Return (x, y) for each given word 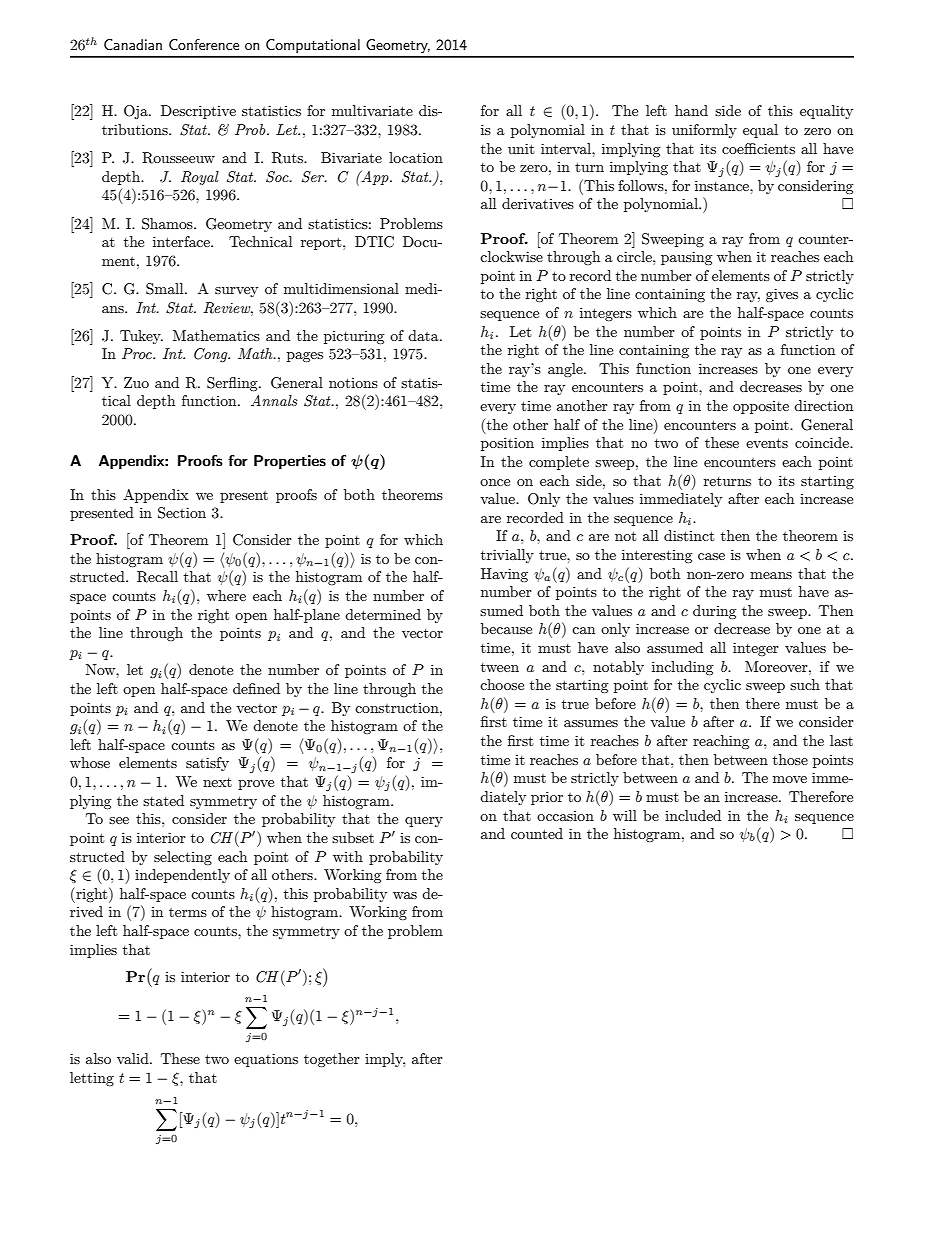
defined (256, 688)
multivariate (372, 110)
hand (691, 110)
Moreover (777, 666)
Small (166, 289)
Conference (204, 44)
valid (134, 1058)
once (495, 482)
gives (782, 295)
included (693, 815)
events (767, 443)
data (424, 335)
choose (502, 684)
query (424, 822)
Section (182, 513)
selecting (183, 858)
